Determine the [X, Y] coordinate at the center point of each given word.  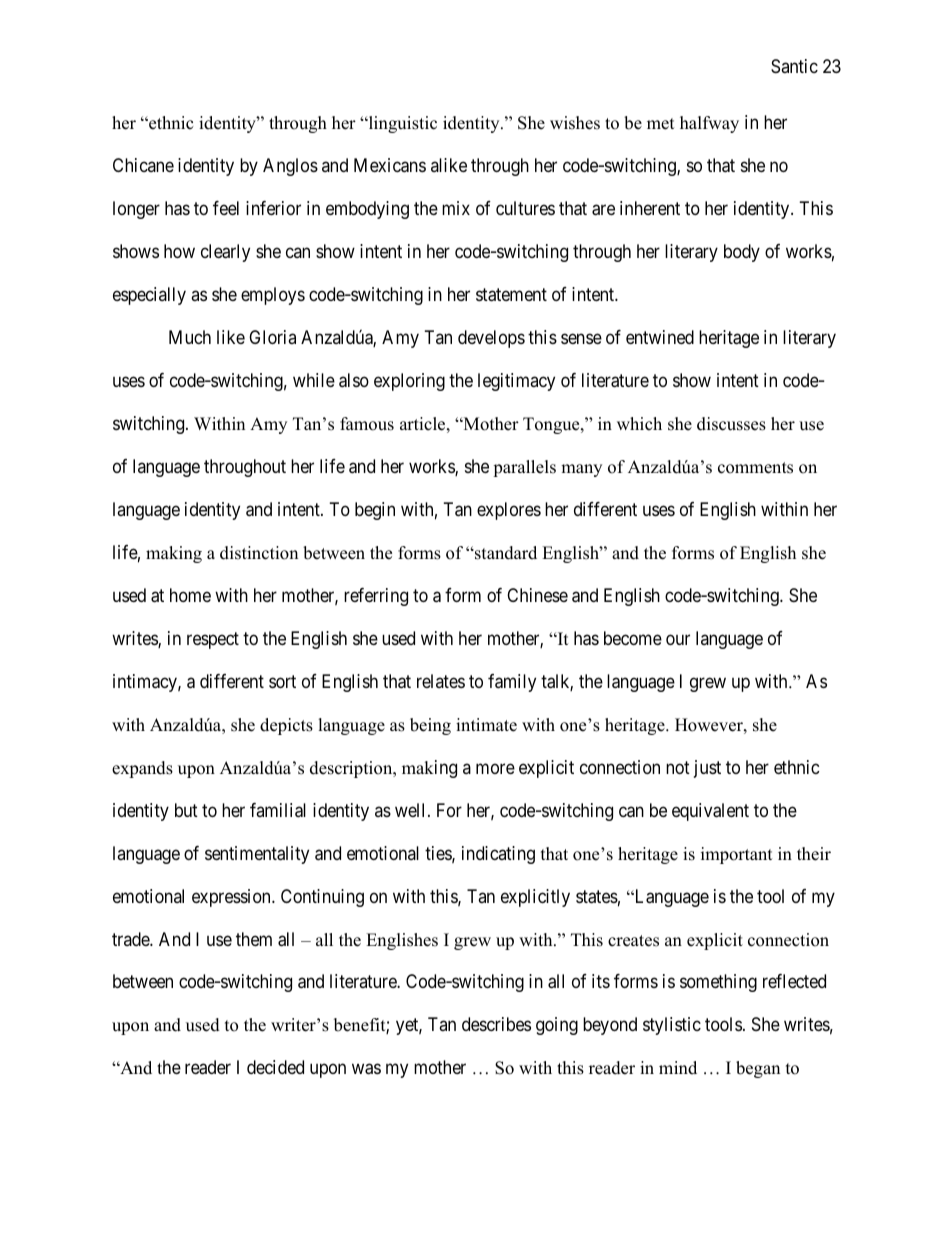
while [314, 380]
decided [275, 1067]
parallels [524, 468]
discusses [731, 424]
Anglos [290, 167]
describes [496, 1024]
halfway [709, 124]
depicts [286, 726]
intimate [486, 725]
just [707, 769]
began [758, 1069]
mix [456, 208]
